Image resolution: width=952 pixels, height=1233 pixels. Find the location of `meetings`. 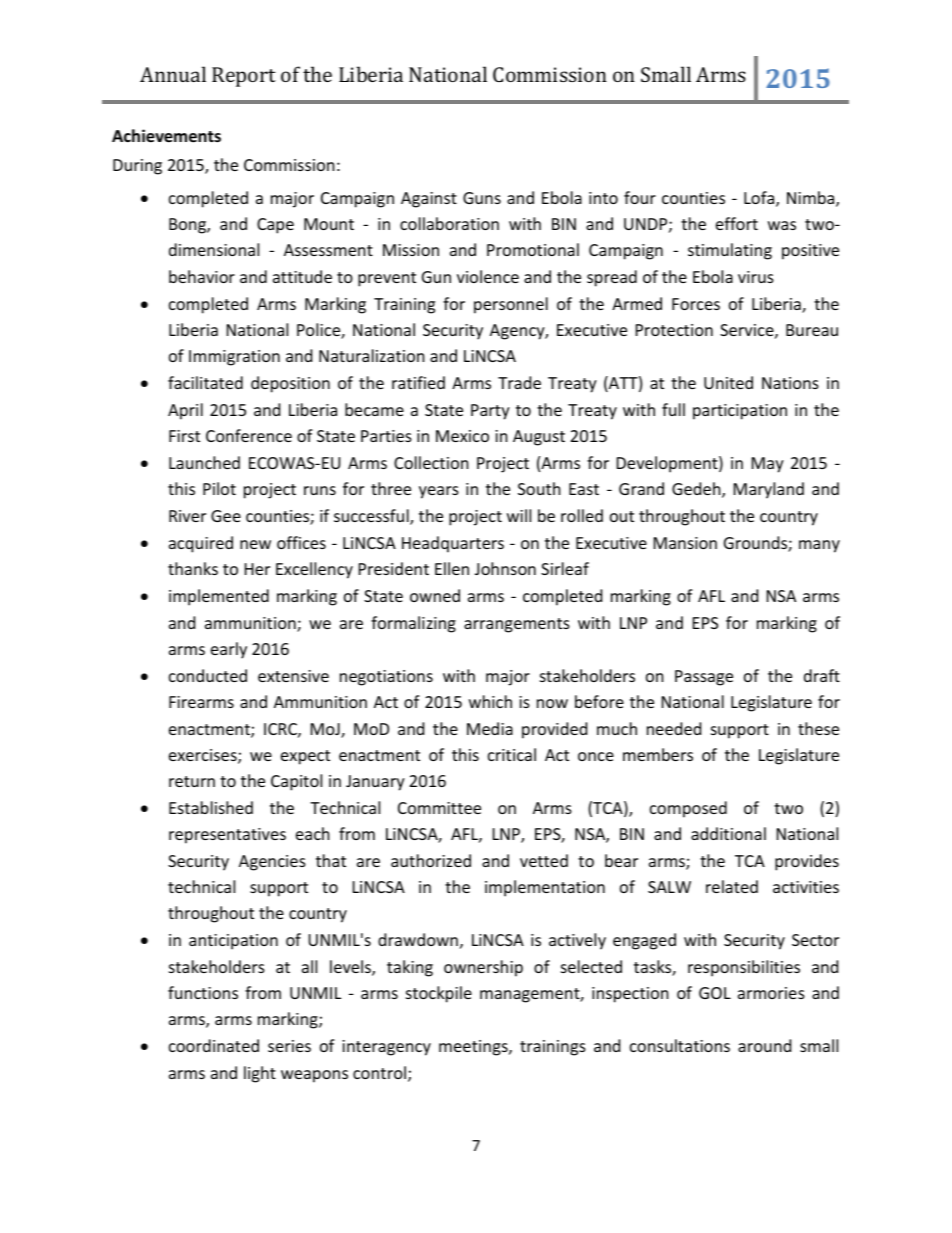

meetings is located at coordinates (474, 1048).
